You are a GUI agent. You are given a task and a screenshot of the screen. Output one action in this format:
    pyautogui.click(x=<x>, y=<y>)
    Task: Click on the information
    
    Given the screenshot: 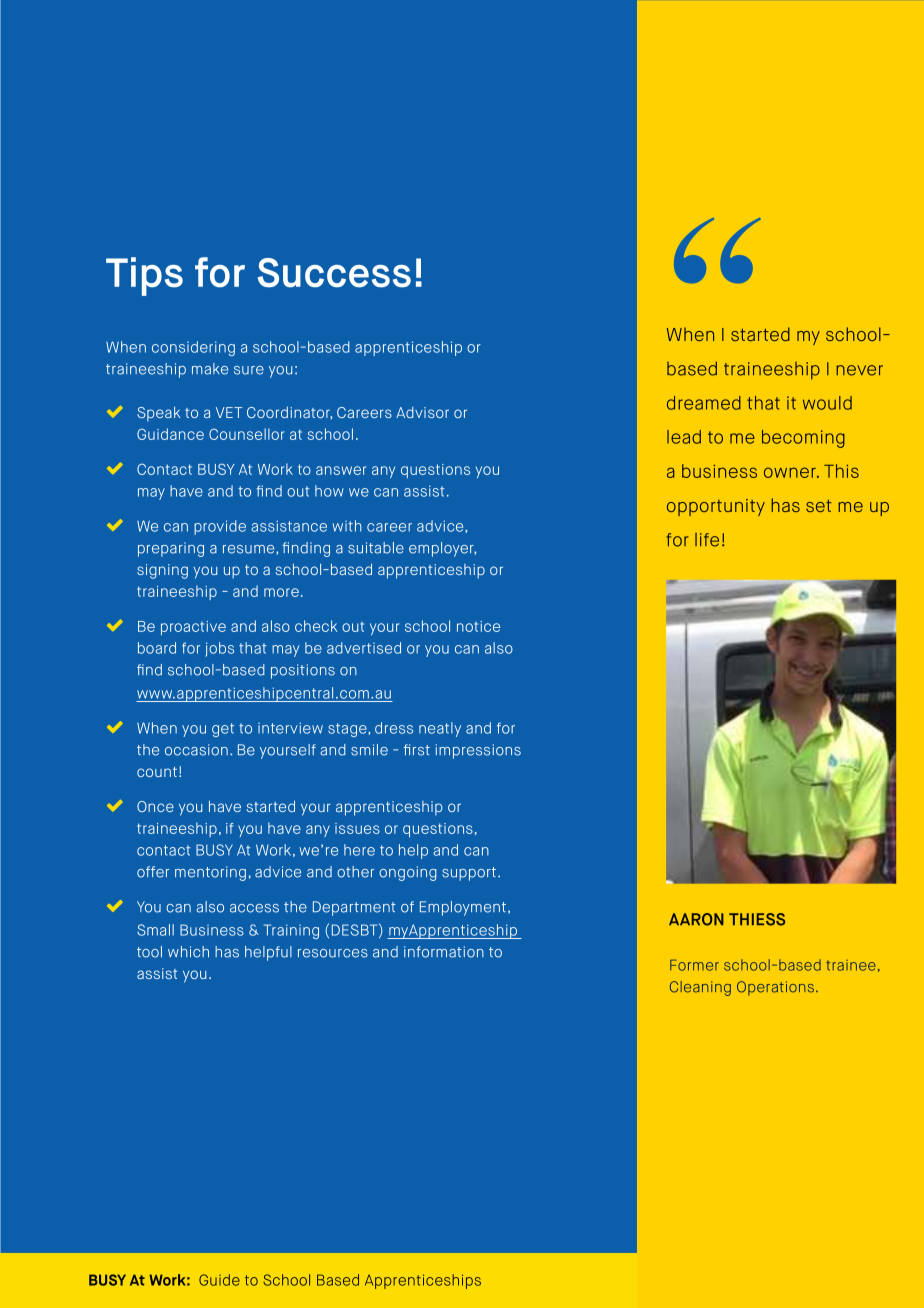 What is the action you would take?
    pyautogui.click(x=444, y=952)
